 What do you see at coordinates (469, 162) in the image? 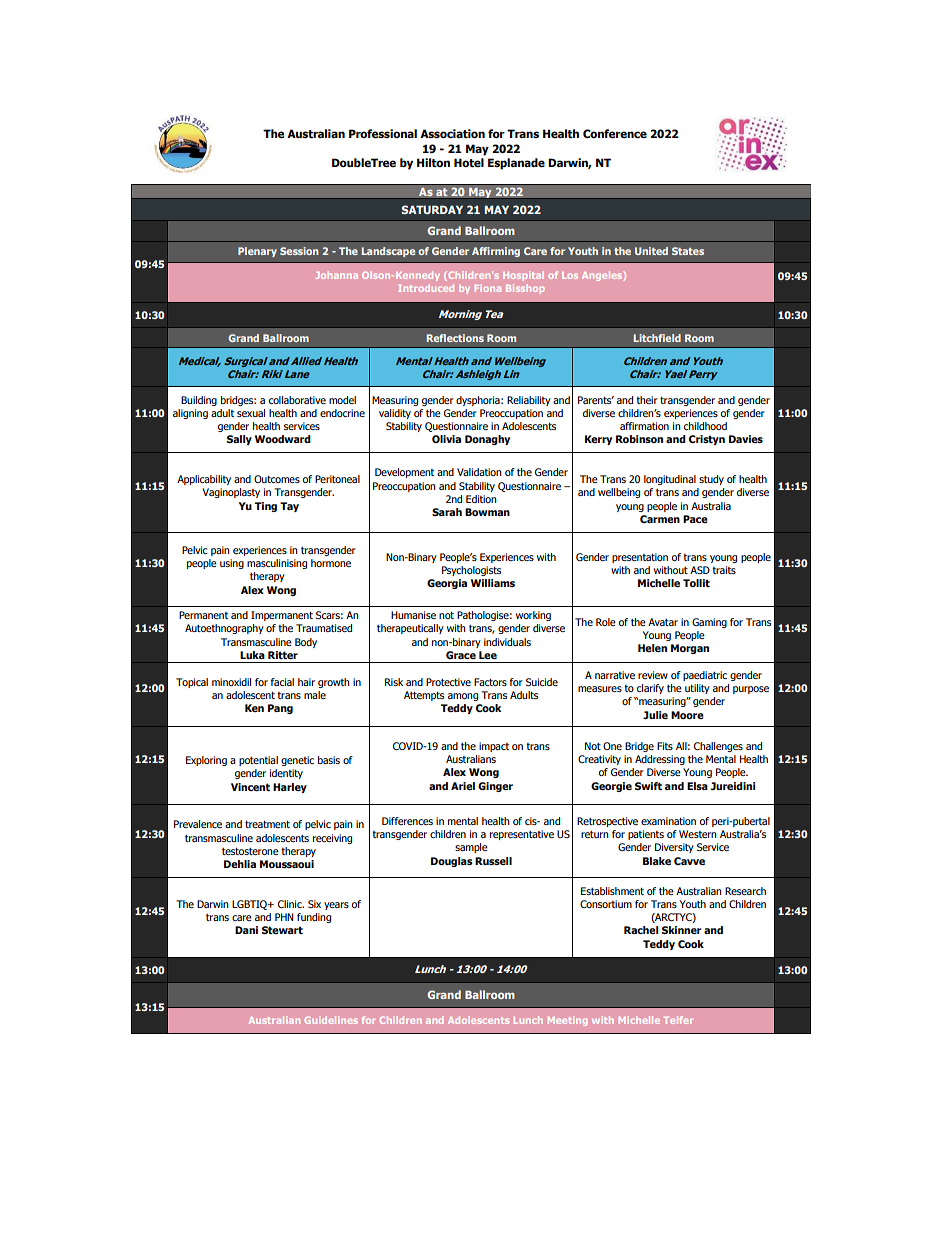
I see `Hotel` at bounding box center [469, 162].
